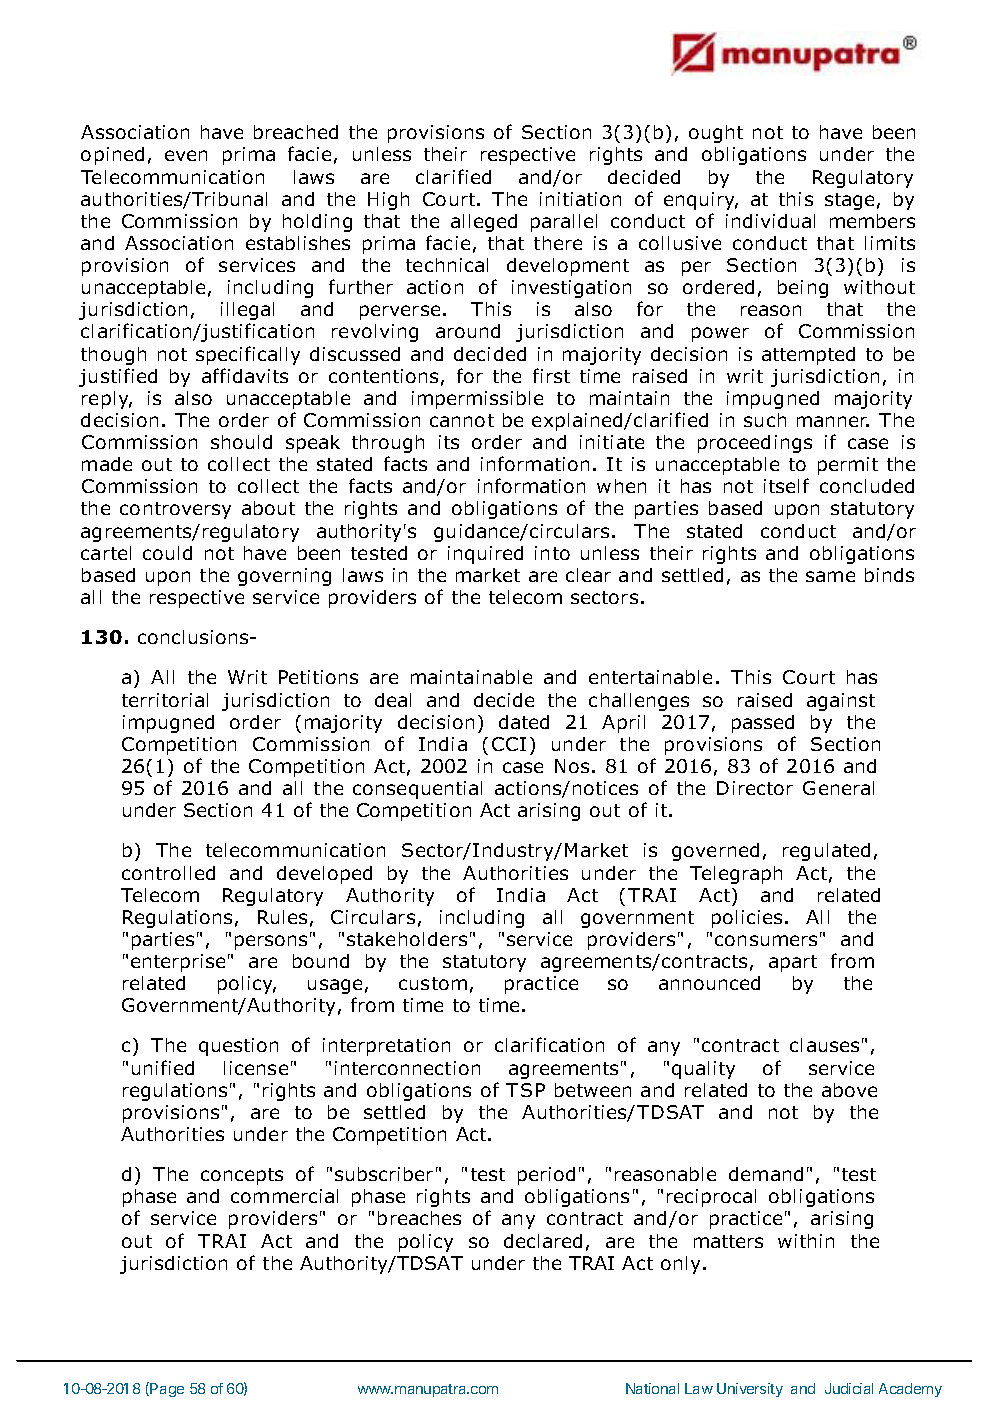  Describe the element at coordinates (186, 155) in the document. I see `even` at that location.
